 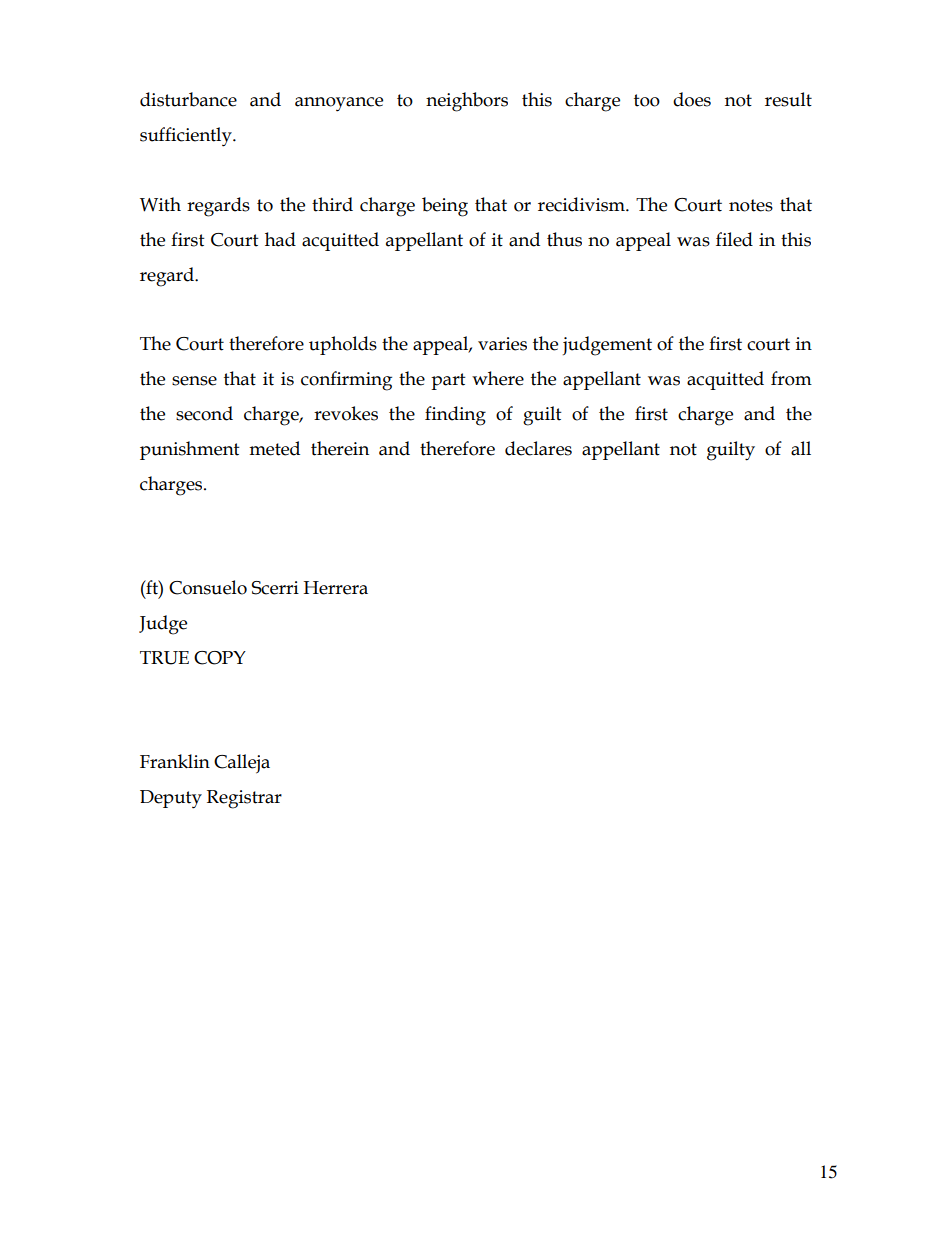 I want to click on Registrar, so click(x=244, y=799).
